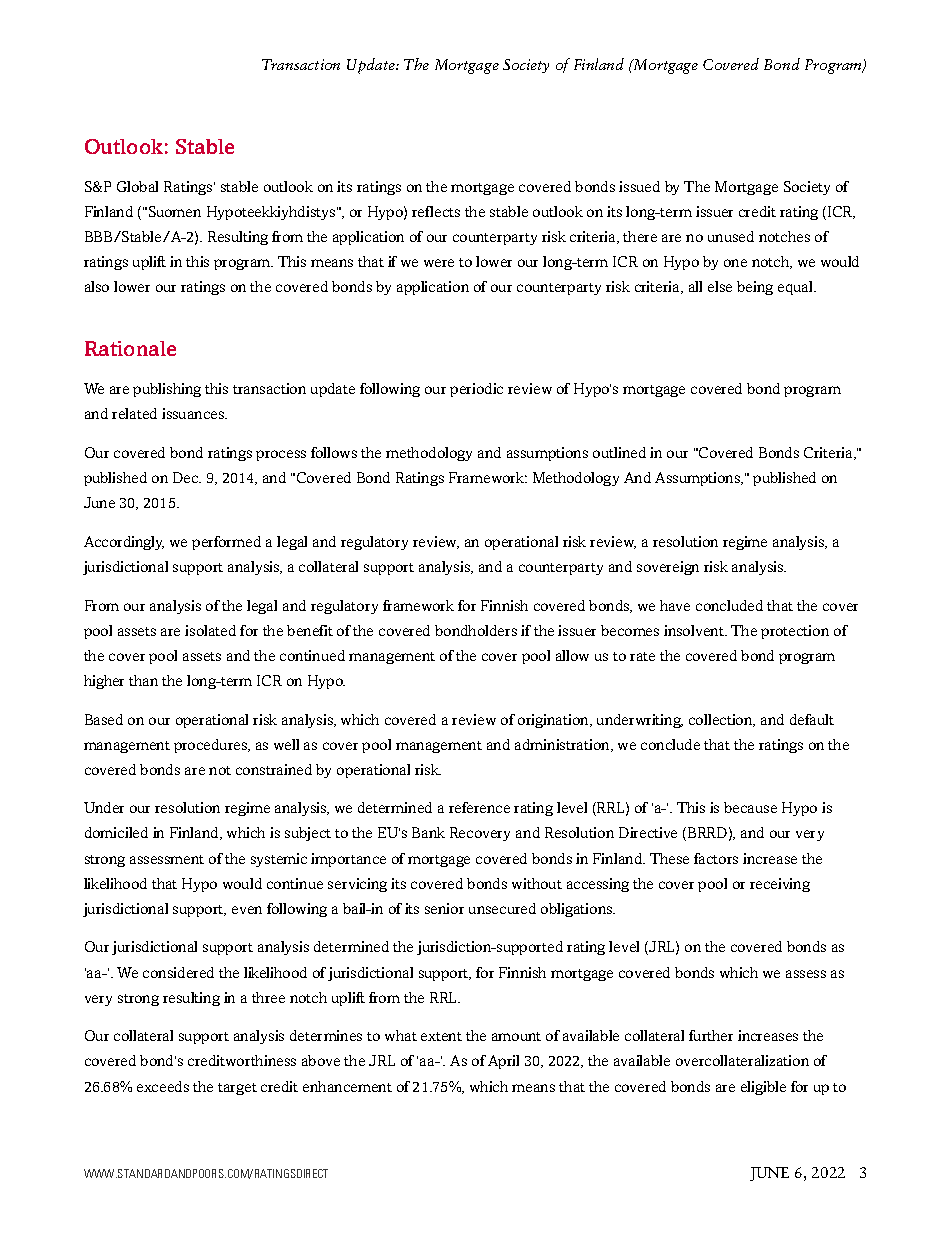 This screenshot has width=952, height=1233. I want to click on further, so click(711, 1035).
